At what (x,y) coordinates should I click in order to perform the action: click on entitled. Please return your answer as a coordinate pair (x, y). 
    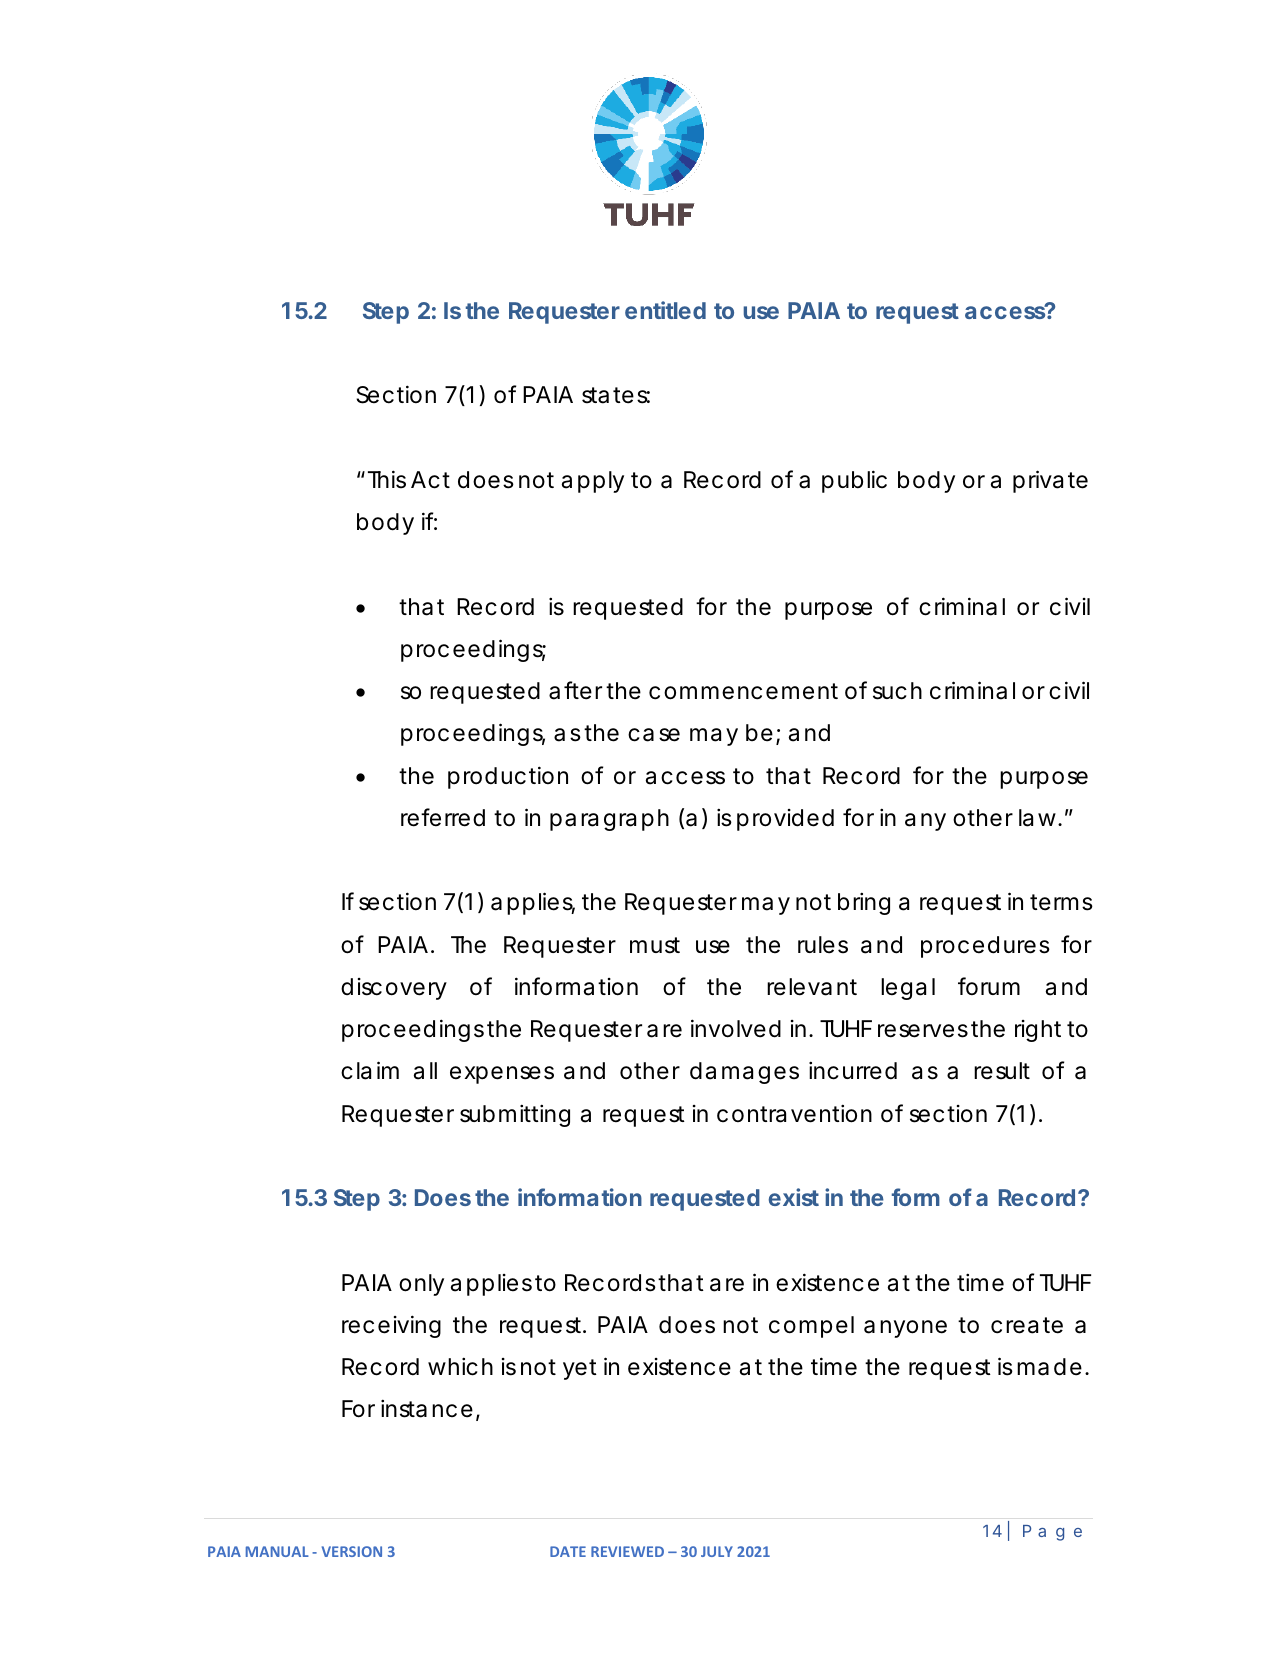
    Looking at the image, I should click on (665, 310).
